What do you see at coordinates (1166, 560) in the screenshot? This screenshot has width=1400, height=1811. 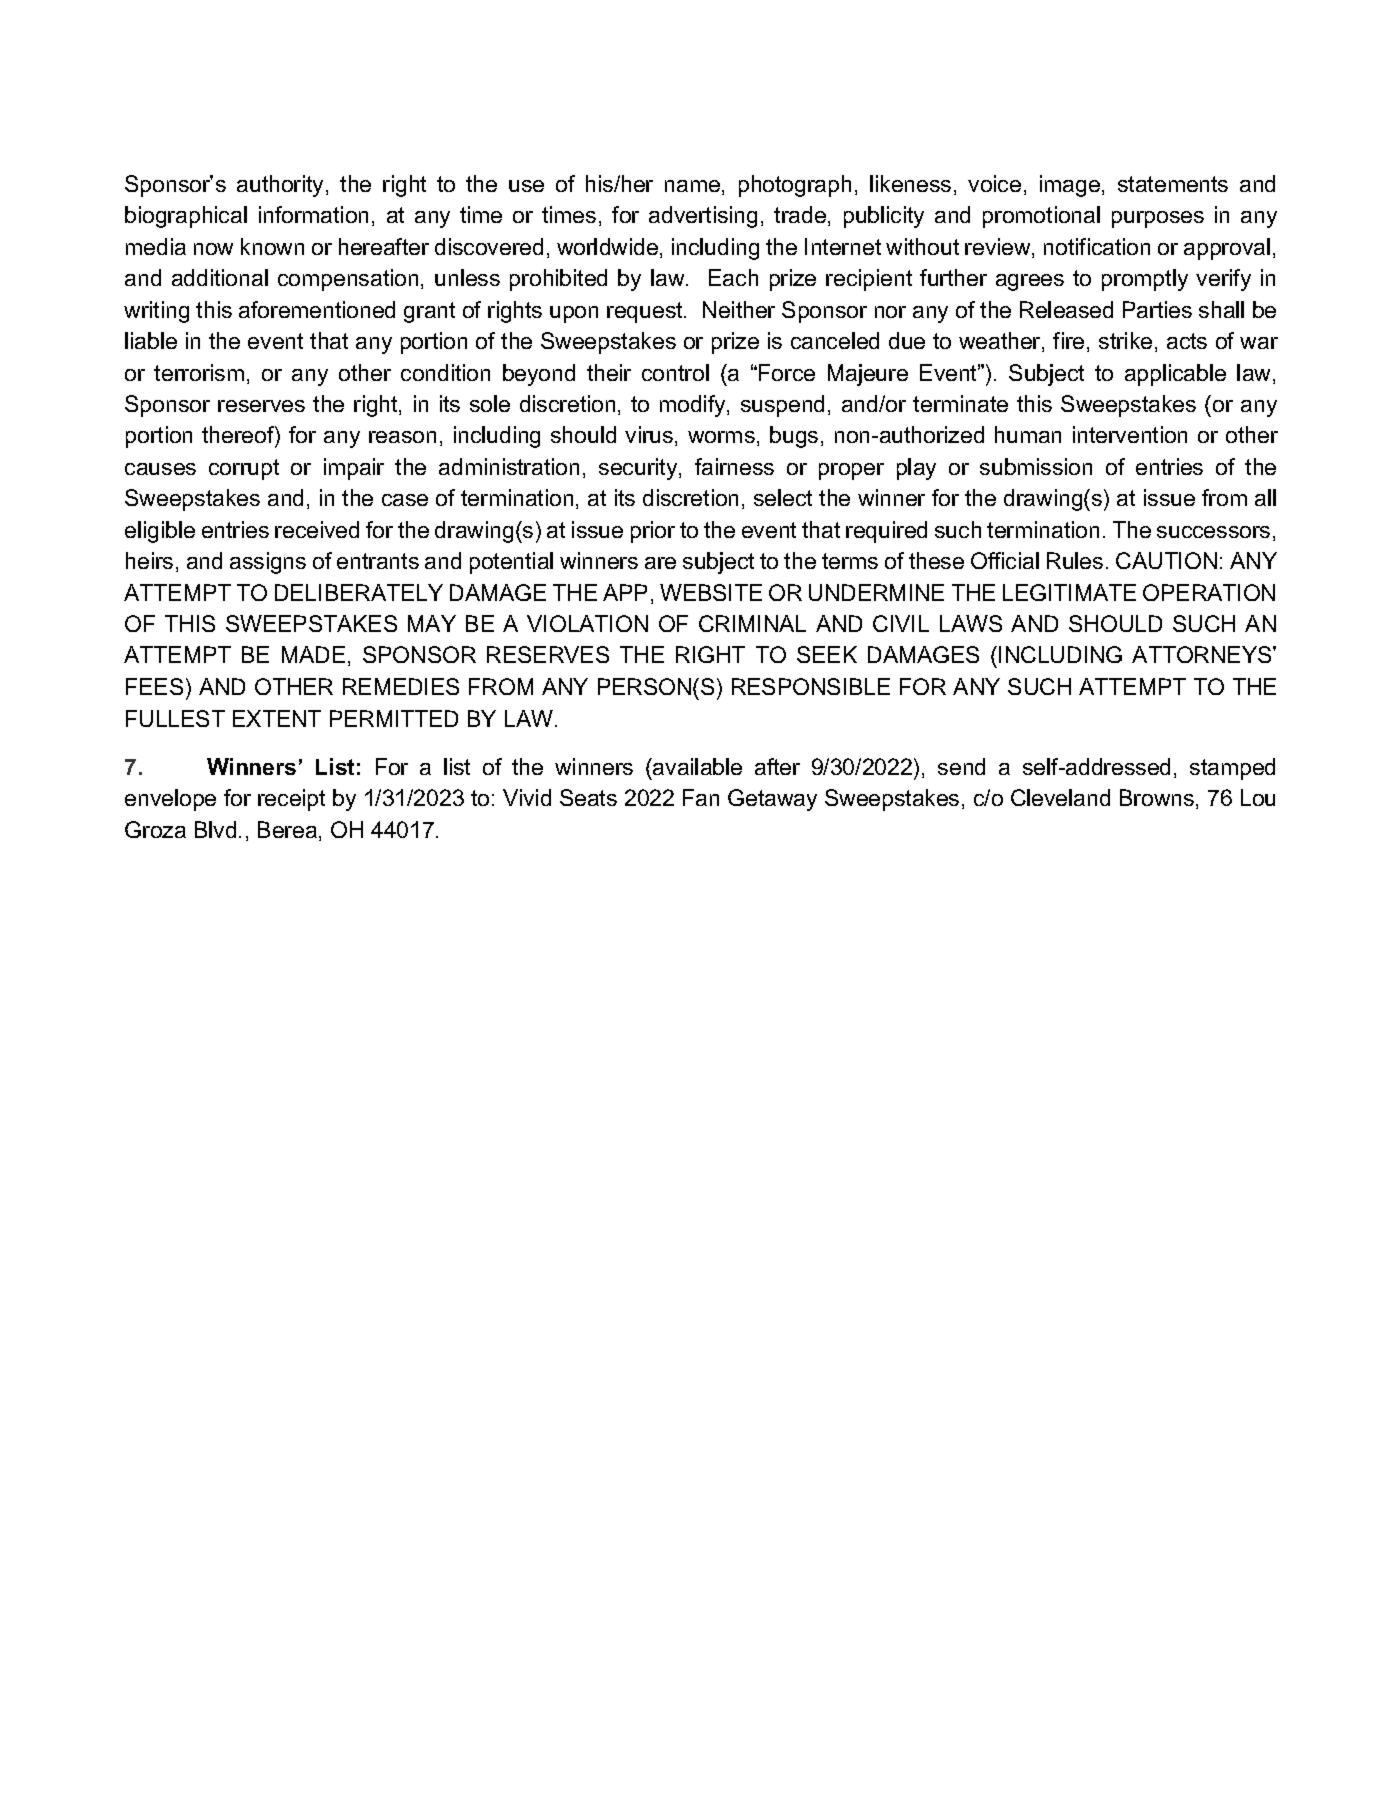 I see `CAUTION` at bounding box center [1166, 560].
